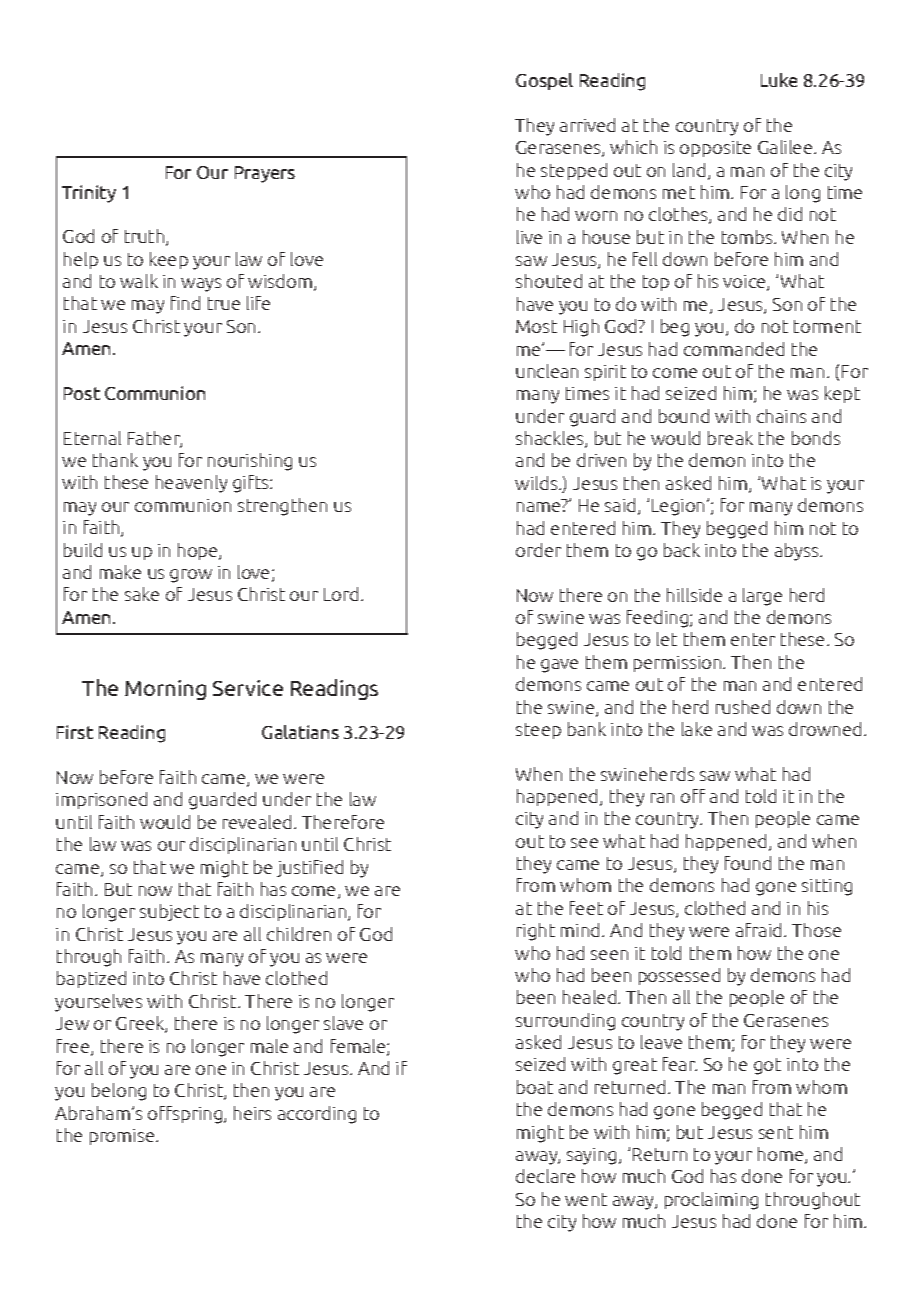 This screenshot has width=924, height=1308. Describe the element at coordinates (265, 174) in the screenshot. I see `Prayers` at that location.
